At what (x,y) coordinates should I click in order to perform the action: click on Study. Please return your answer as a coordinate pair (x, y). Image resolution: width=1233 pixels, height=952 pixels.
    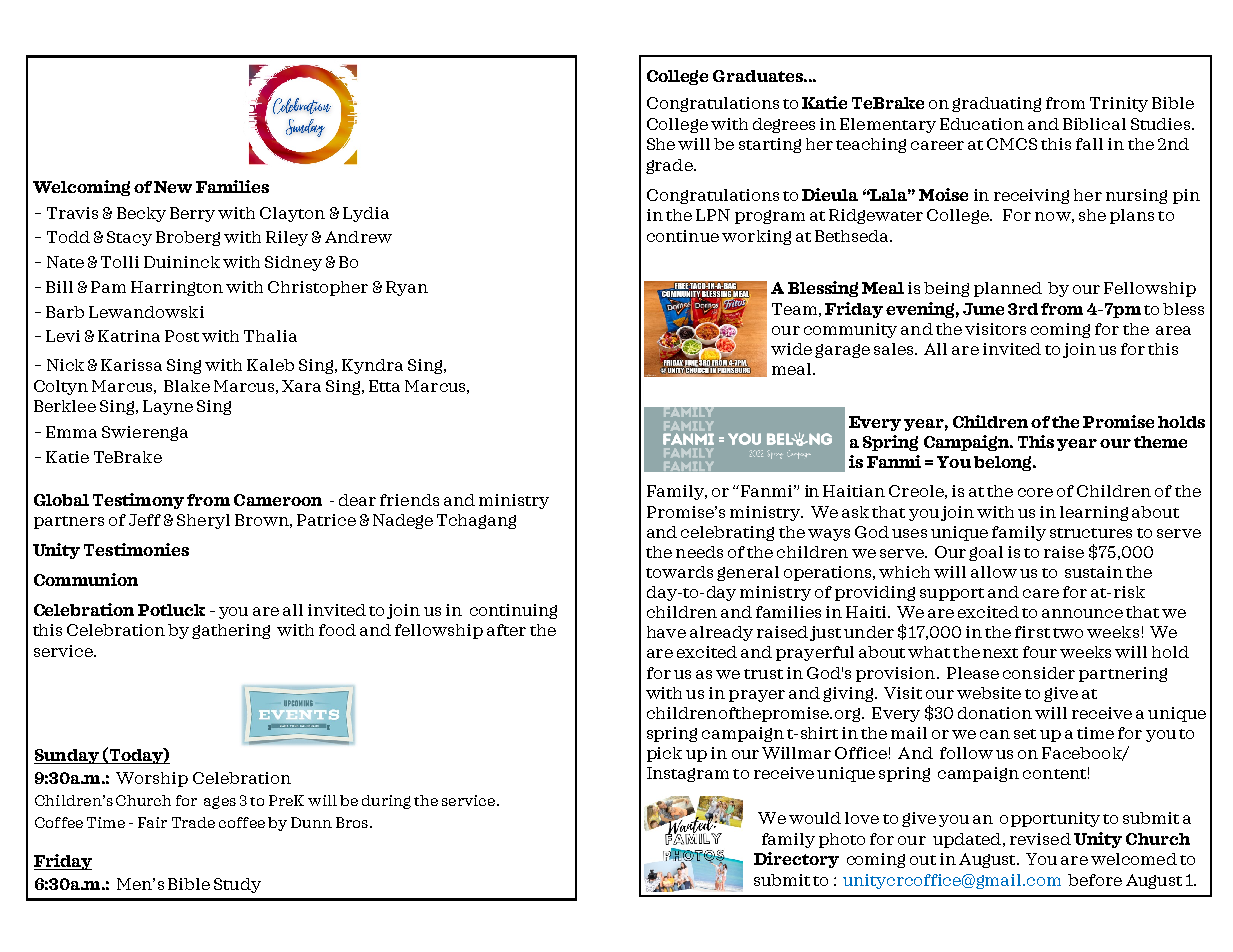
    Looking at the image, I should click on (237, 885).
